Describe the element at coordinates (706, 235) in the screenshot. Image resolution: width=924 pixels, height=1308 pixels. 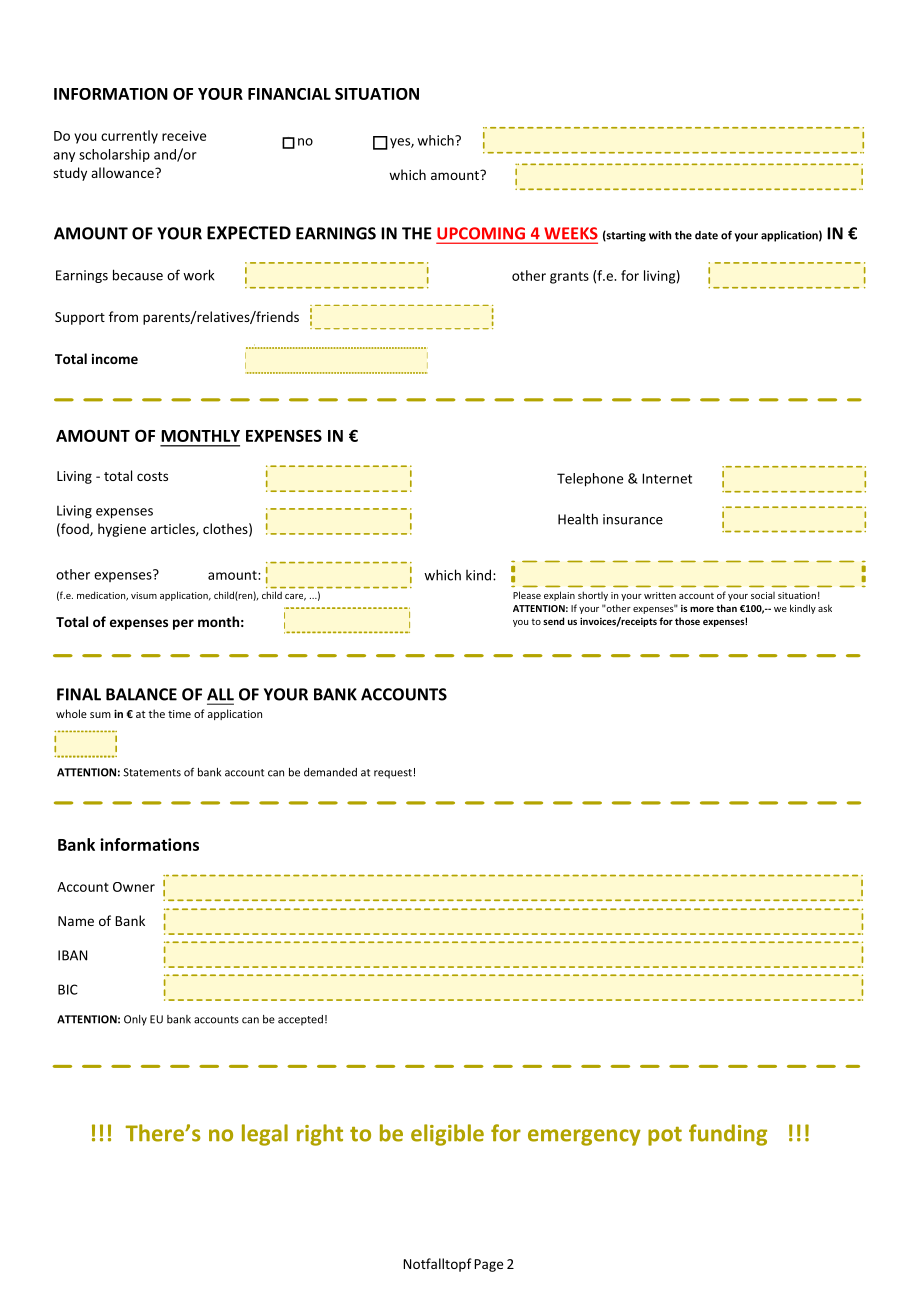
I see `date` at that location.
